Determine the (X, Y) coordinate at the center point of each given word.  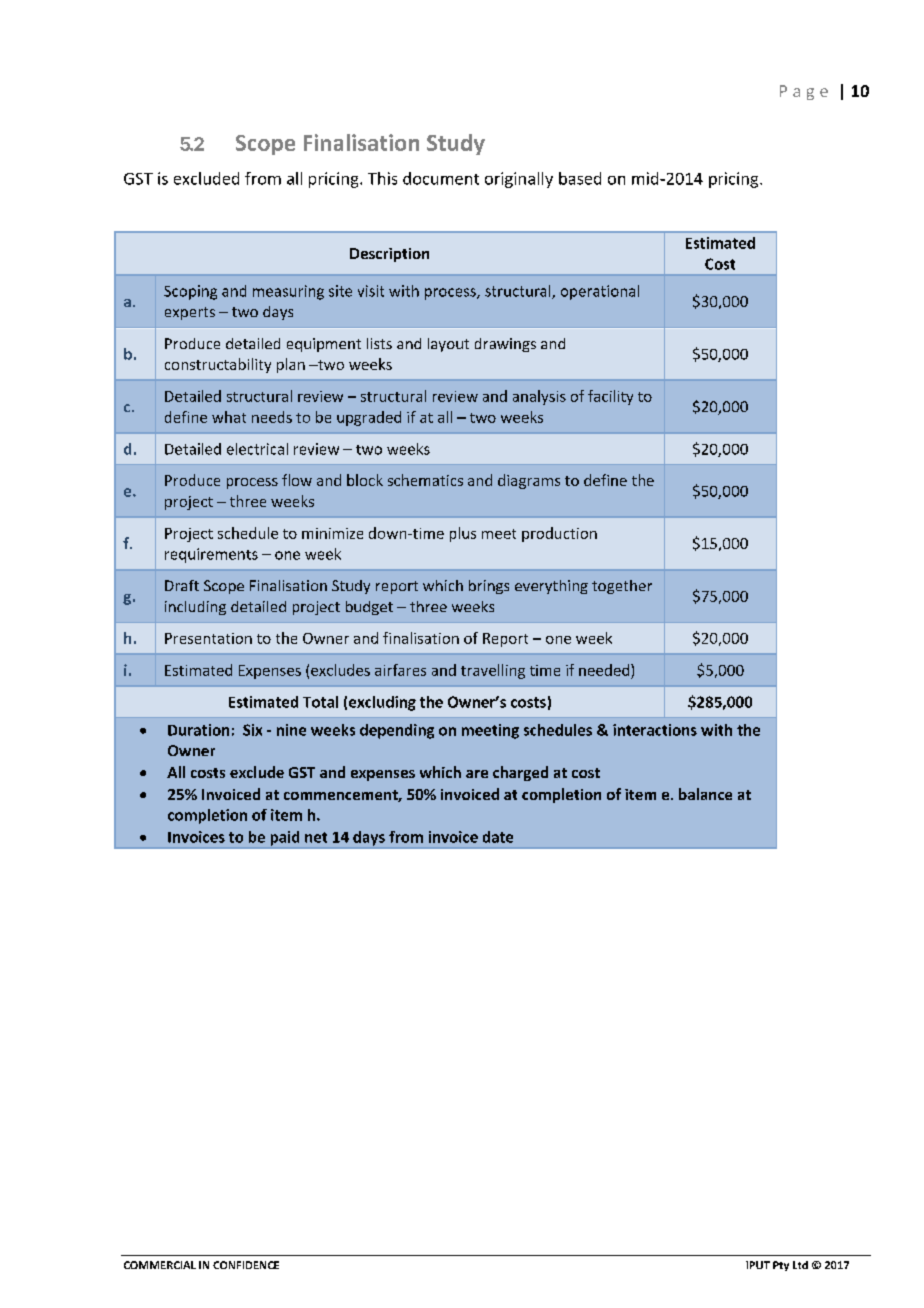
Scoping (190, 292)
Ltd (800, 1265)
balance (705, 794)
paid (285, 838)
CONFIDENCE (246, 1265)
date (498, 837)
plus (463, 534)
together (622, 587)
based (580, 178)
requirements (211, 555)
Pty (781, 1266)
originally (519, 180)
